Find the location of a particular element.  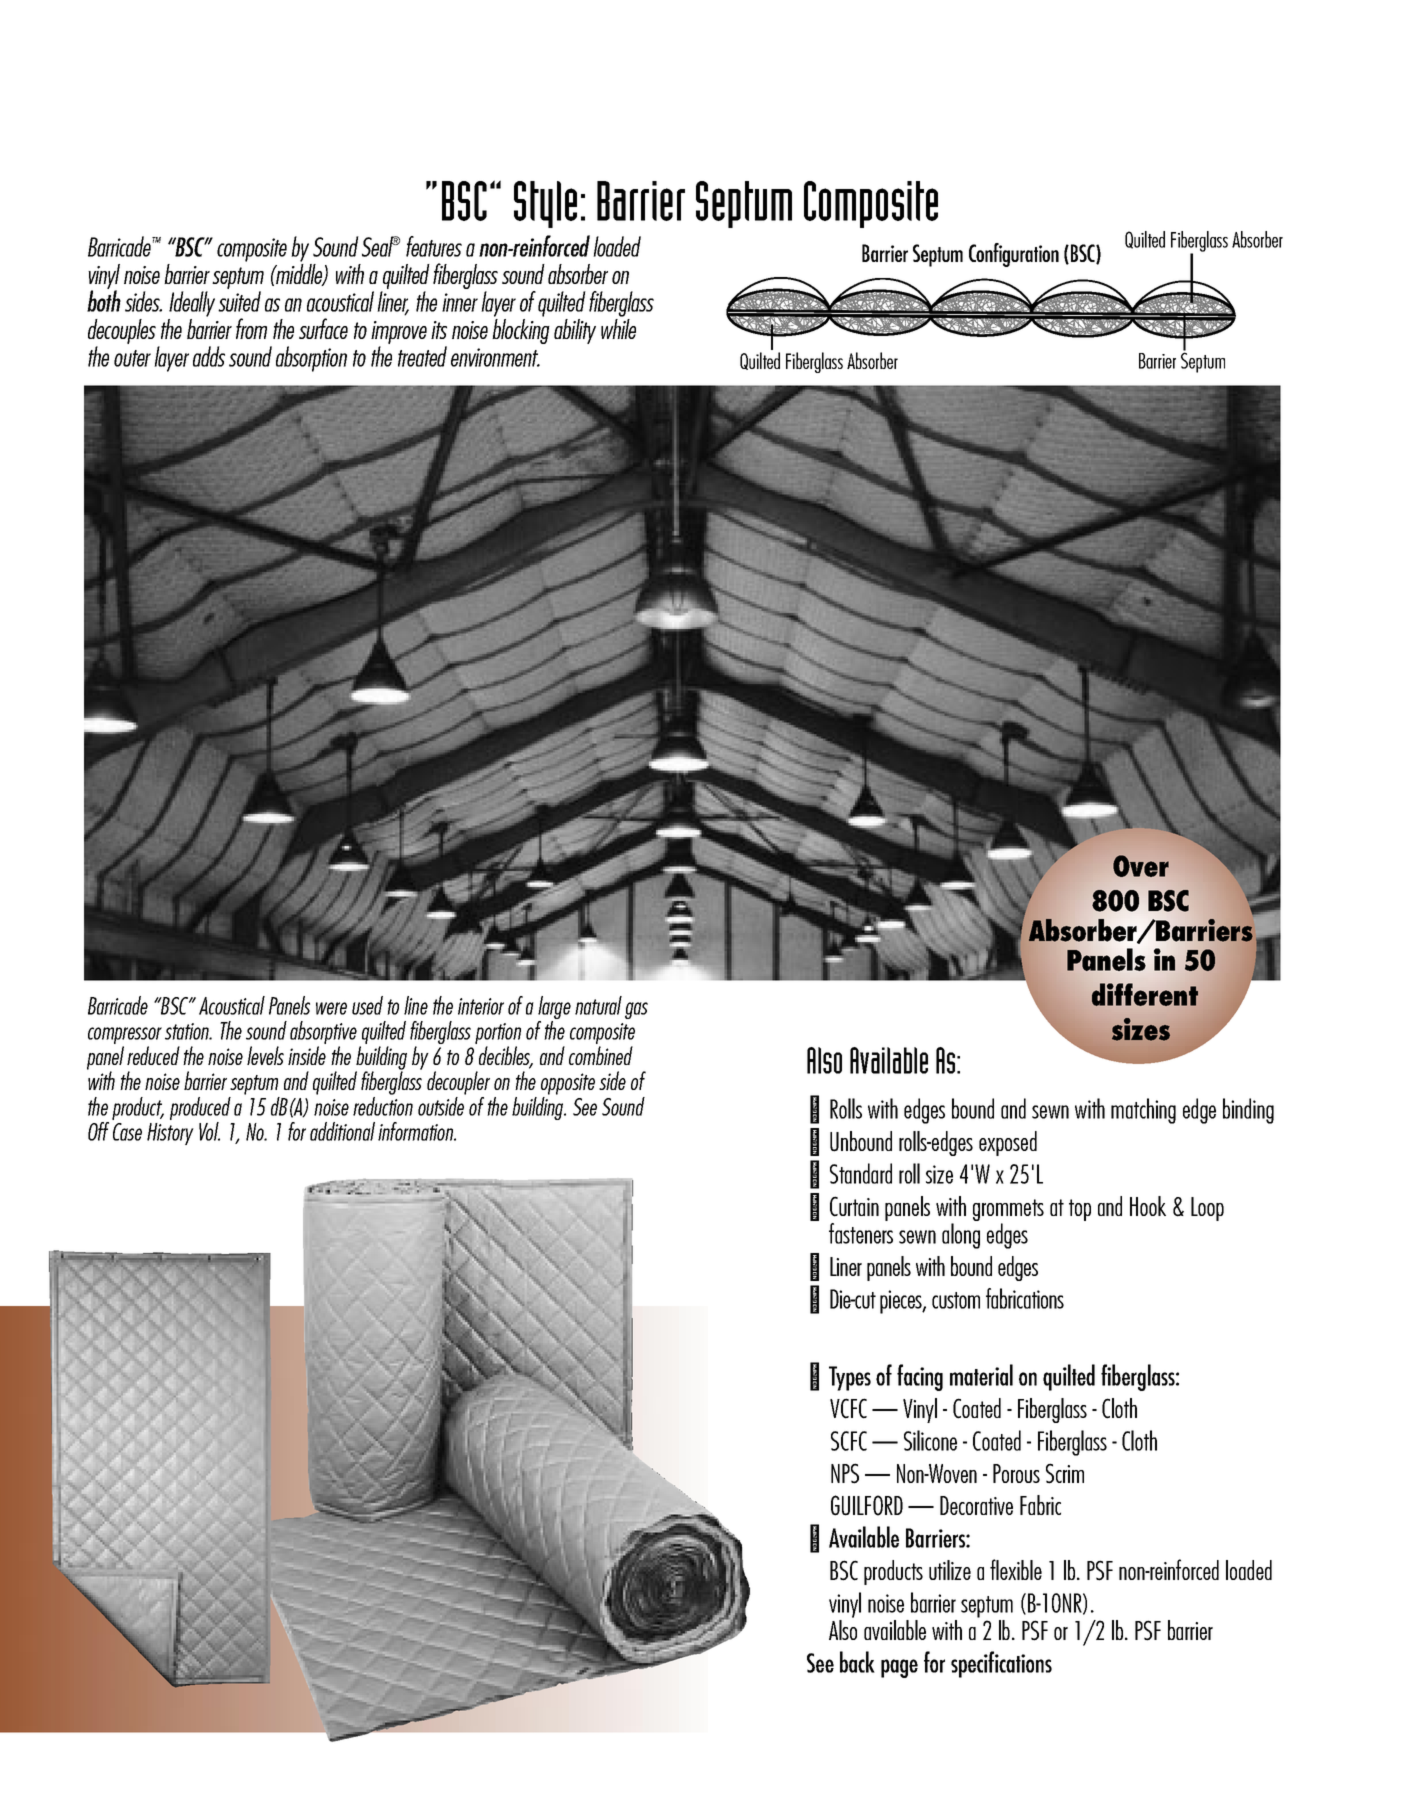

were is located at coordinates (331, 1008).
